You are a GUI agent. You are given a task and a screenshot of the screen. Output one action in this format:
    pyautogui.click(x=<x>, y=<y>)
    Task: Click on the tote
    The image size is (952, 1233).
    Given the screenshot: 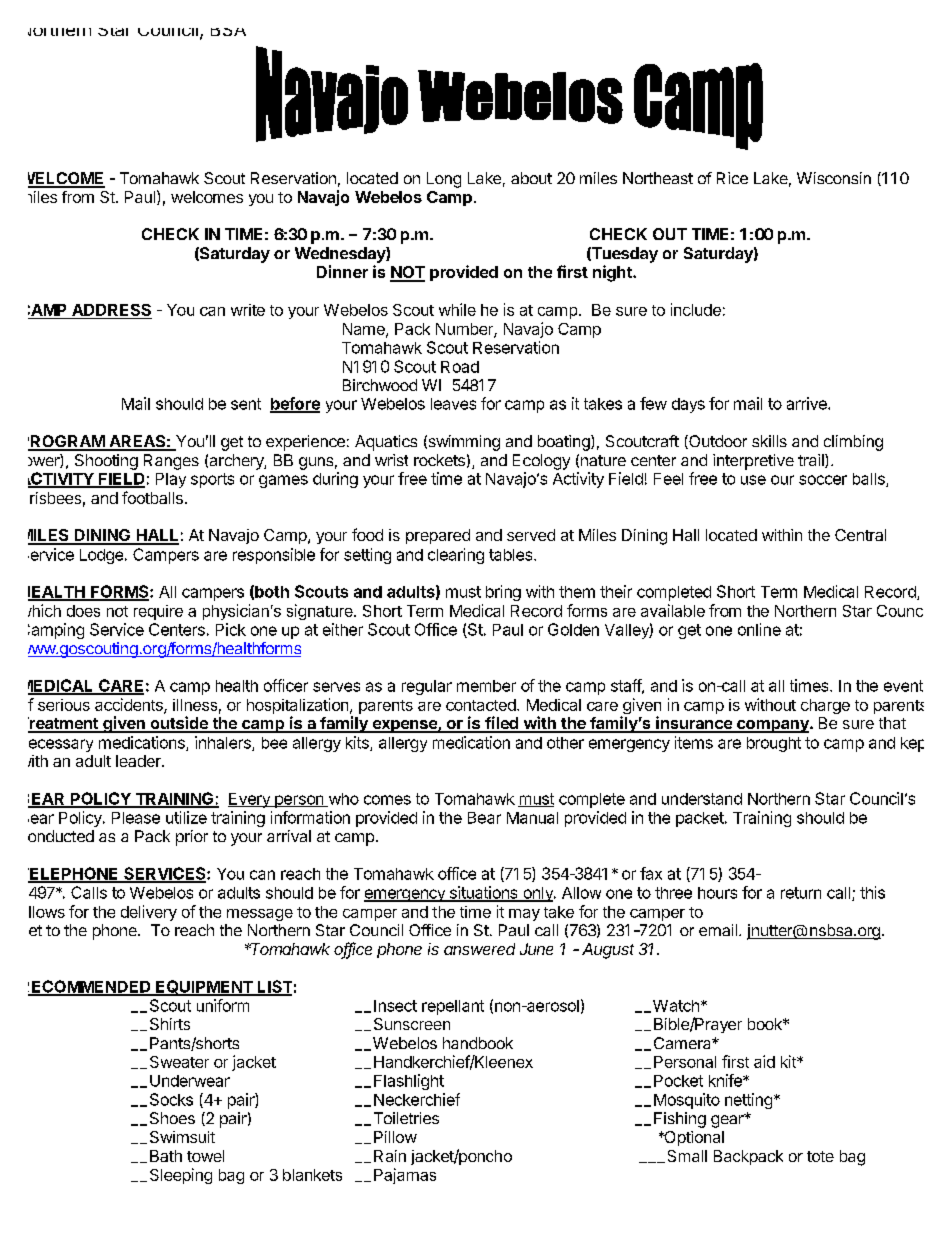 What is the action you would take?
    pyautogui.click(x=820, y=1156)
